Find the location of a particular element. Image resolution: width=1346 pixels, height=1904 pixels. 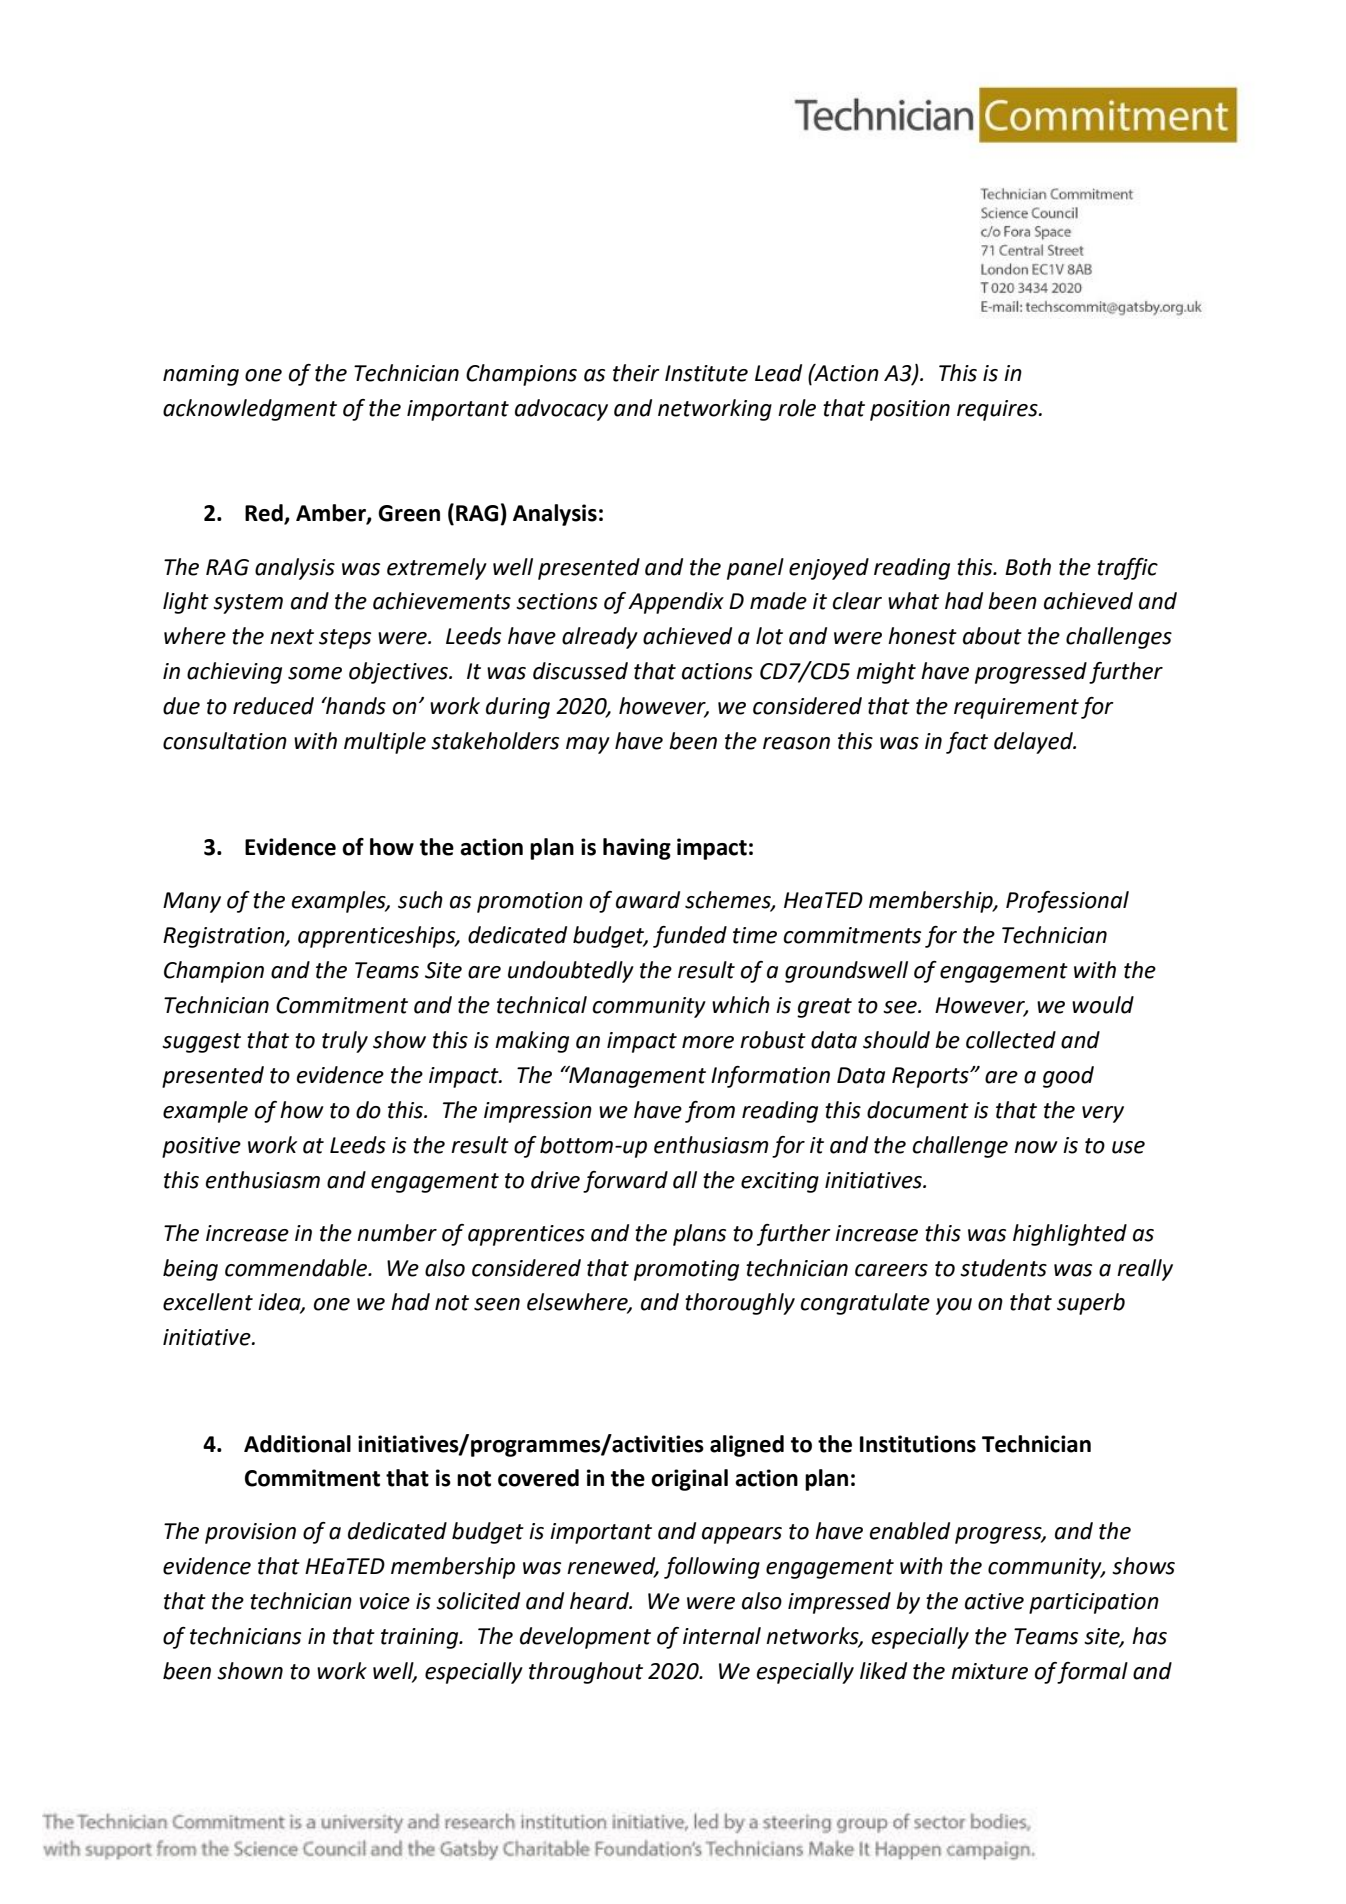

acknowledgment is located at coordinates (250, 410).
